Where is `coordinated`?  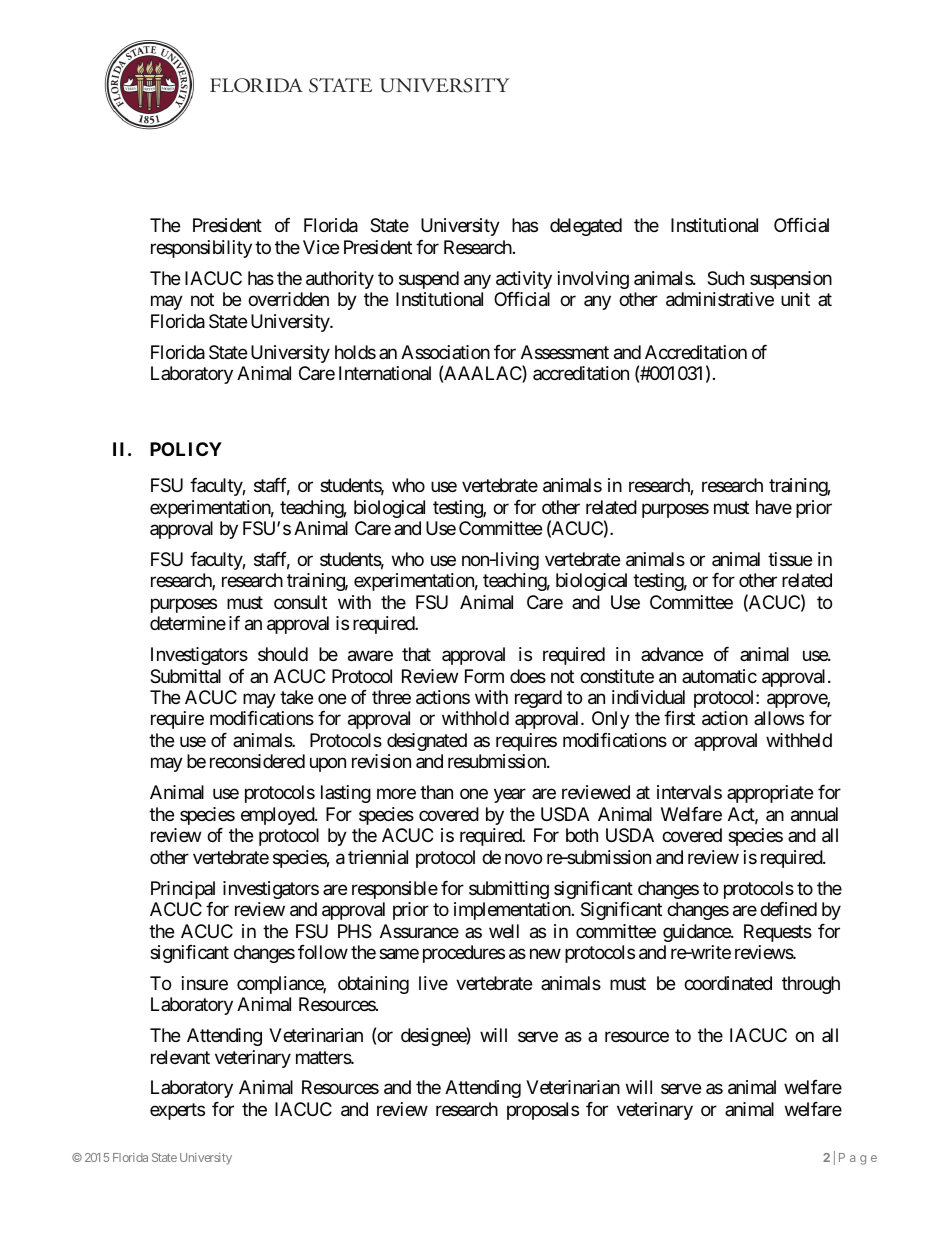
coordinated is located at coordinates (728, 983).
